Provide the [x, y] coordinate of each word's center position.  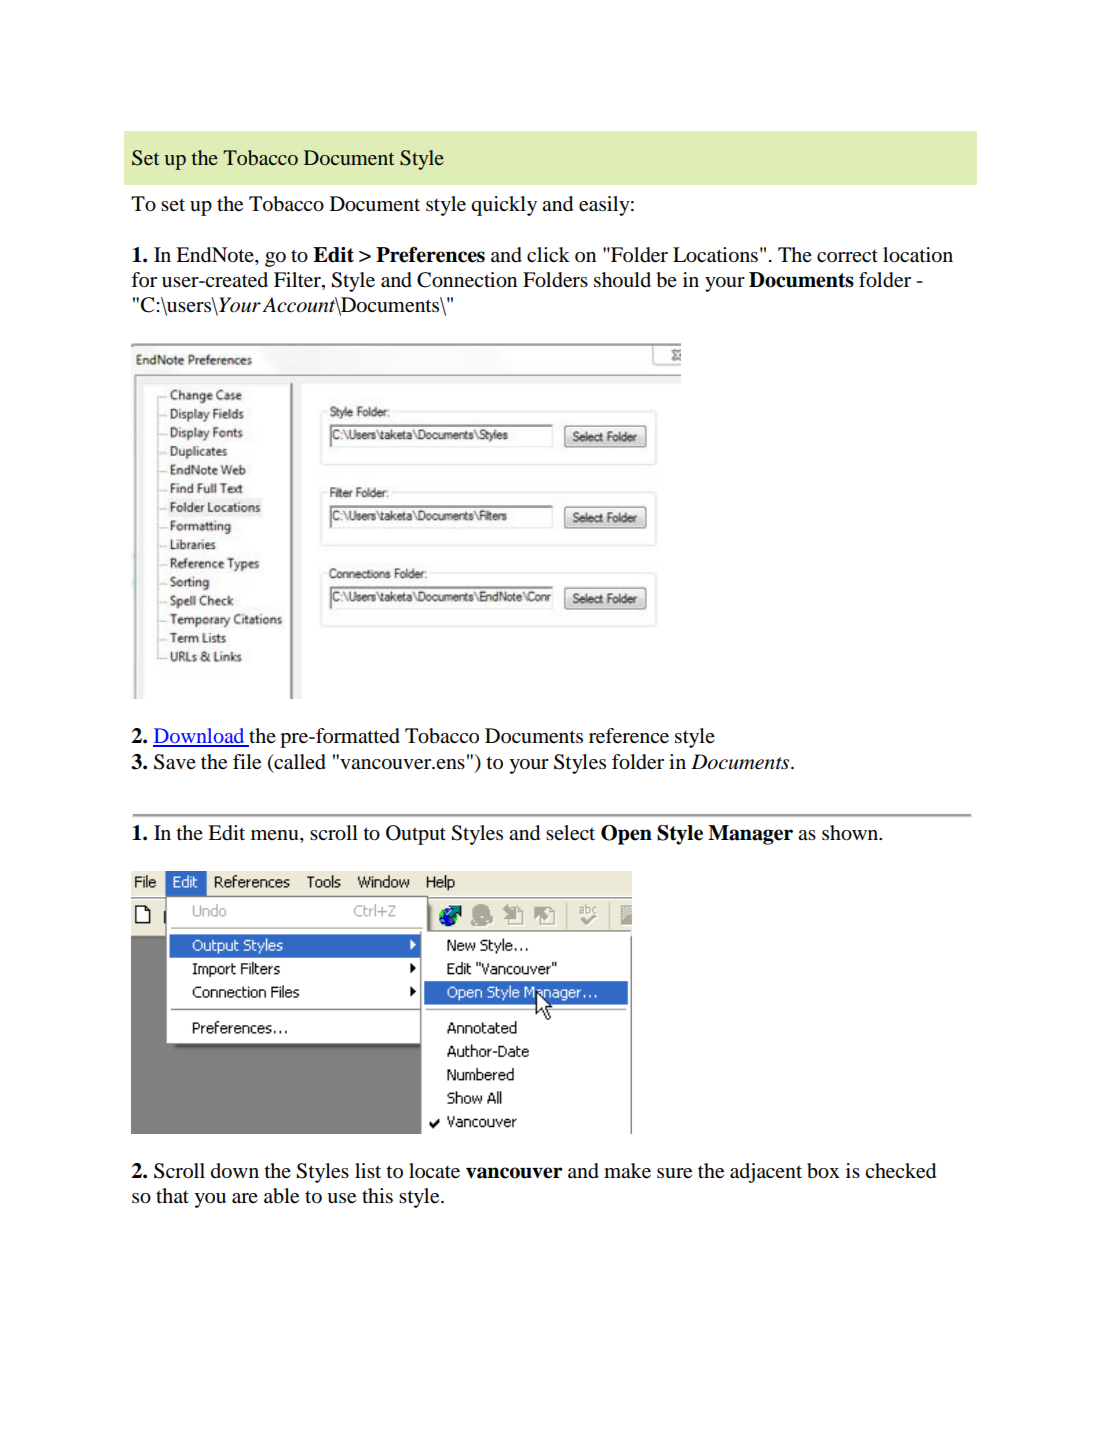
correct [847, 256]
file [247, 762]
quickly [504, 206]
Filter [298, 280]
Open [626, 835]
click [548, 254]
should [622, 280]
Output [416, 835]
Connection [467, 280]
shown [851, 833]
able [281, 1196]
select [570, 833]
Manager [750, 835]
